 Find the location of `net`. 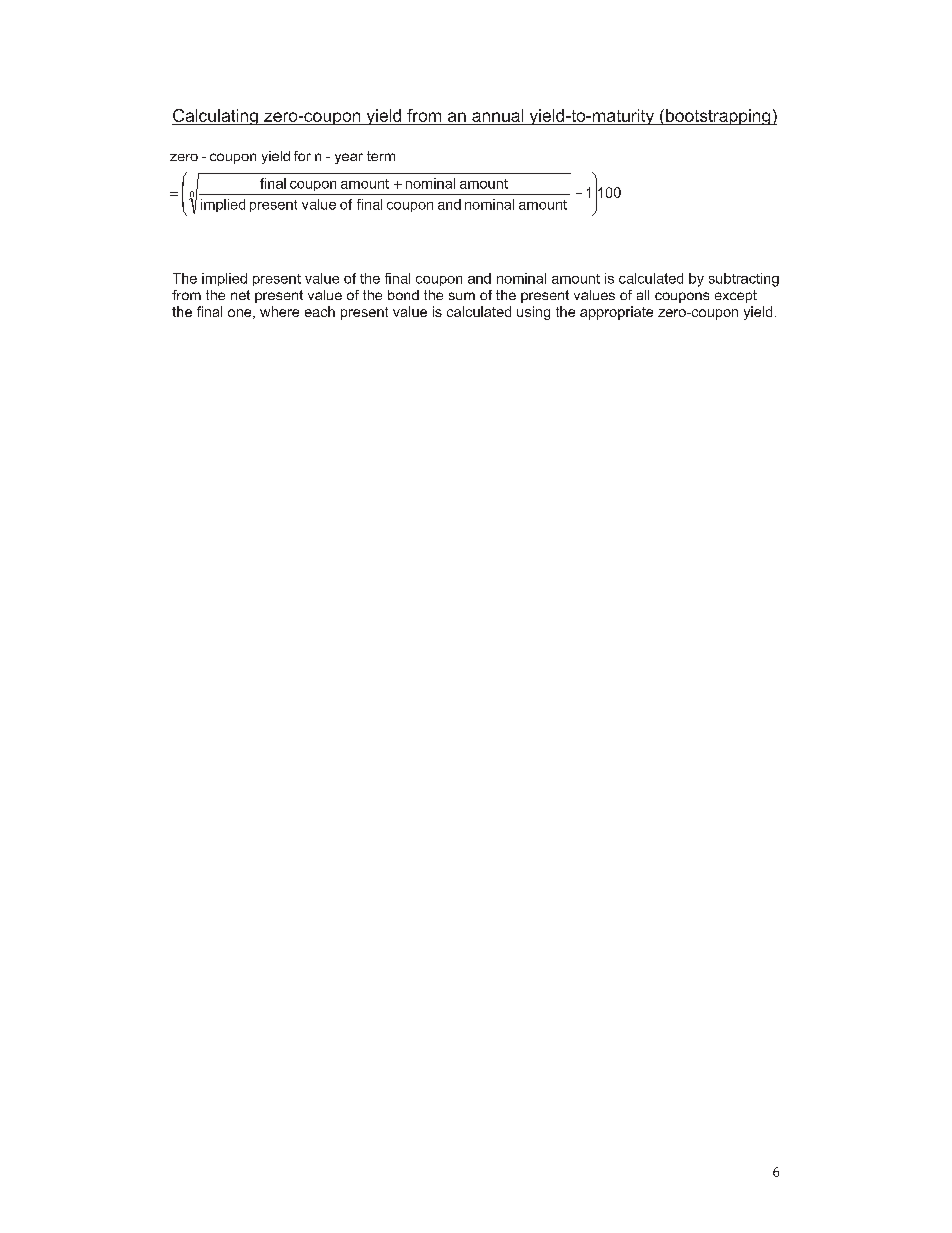

net is located at coordinates (240, 295).
